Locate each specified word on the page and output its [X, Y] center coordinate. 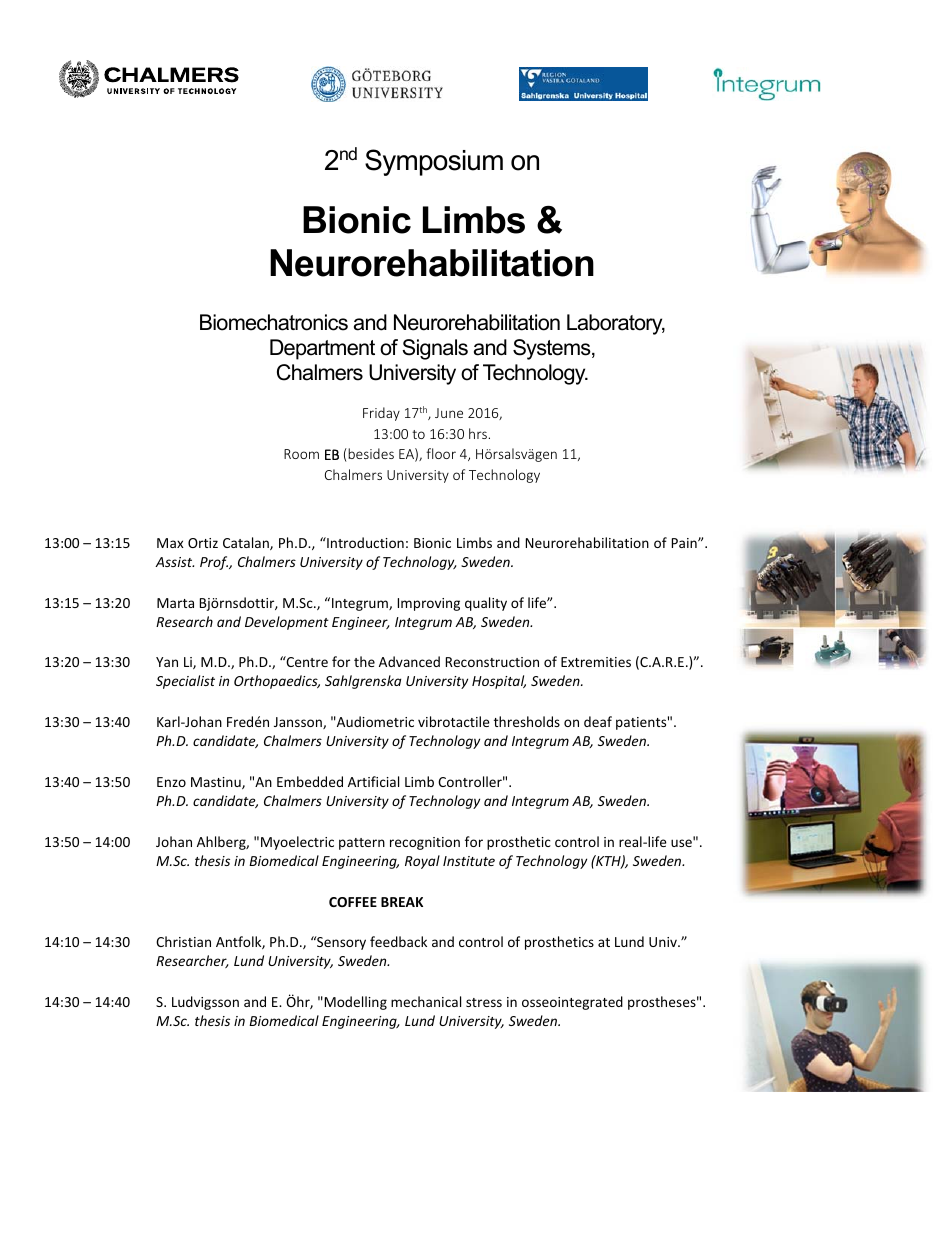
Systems [553, 349]
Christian [183, 941]
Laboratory [616, 324]
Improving [429, 604]
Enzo [171, 782]
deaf [598, 721]
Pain [685, 543]
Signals [435, 349]
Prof [215, 563]
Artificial [373, 781]
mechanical [426, 1001]
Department [322, 349]
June [449, 413]
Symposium [434, 162]
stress [484, 1002]
